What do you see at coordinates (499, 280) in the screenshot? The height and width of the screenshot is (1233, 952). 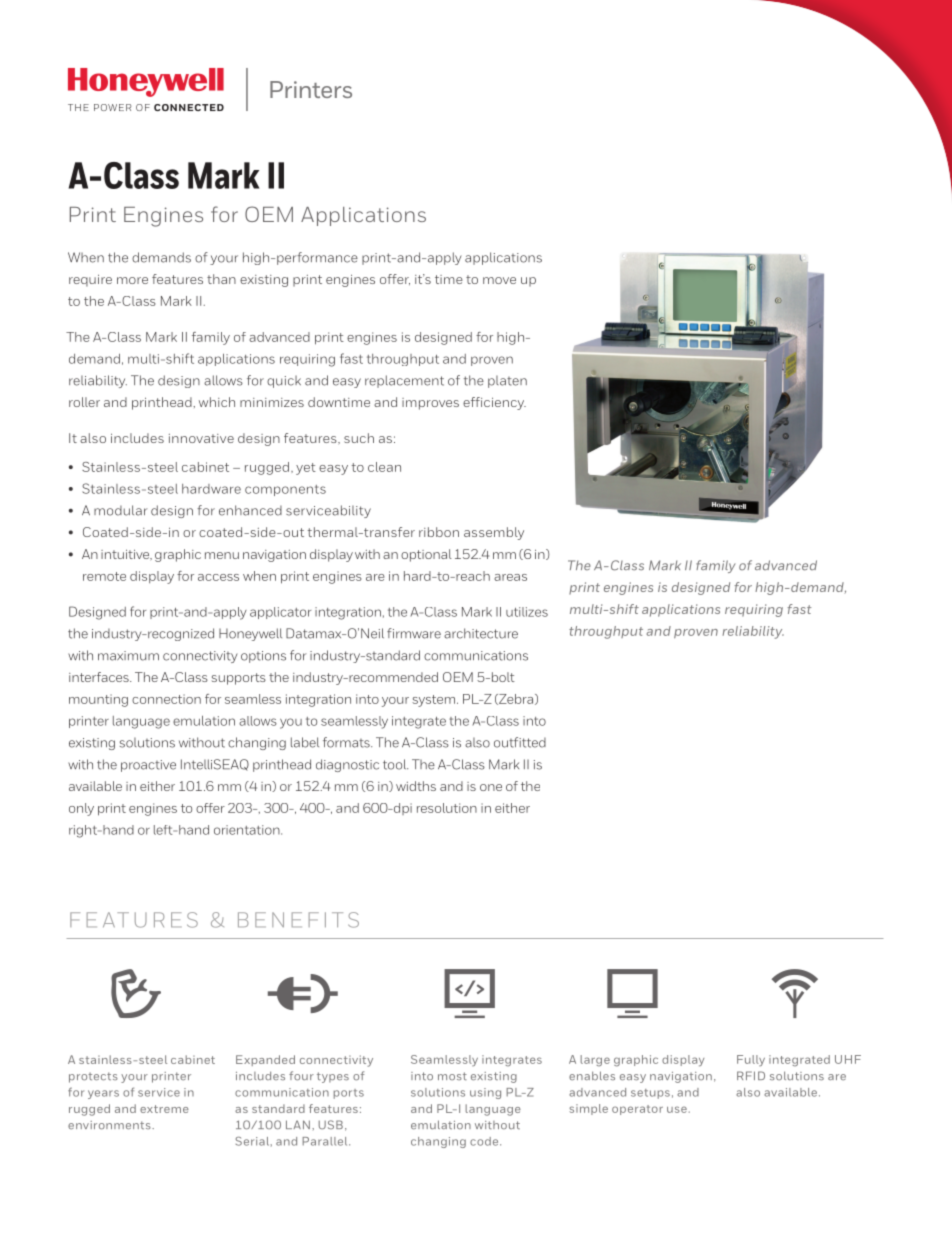 I see `move` at bounding box center [499, 280].
